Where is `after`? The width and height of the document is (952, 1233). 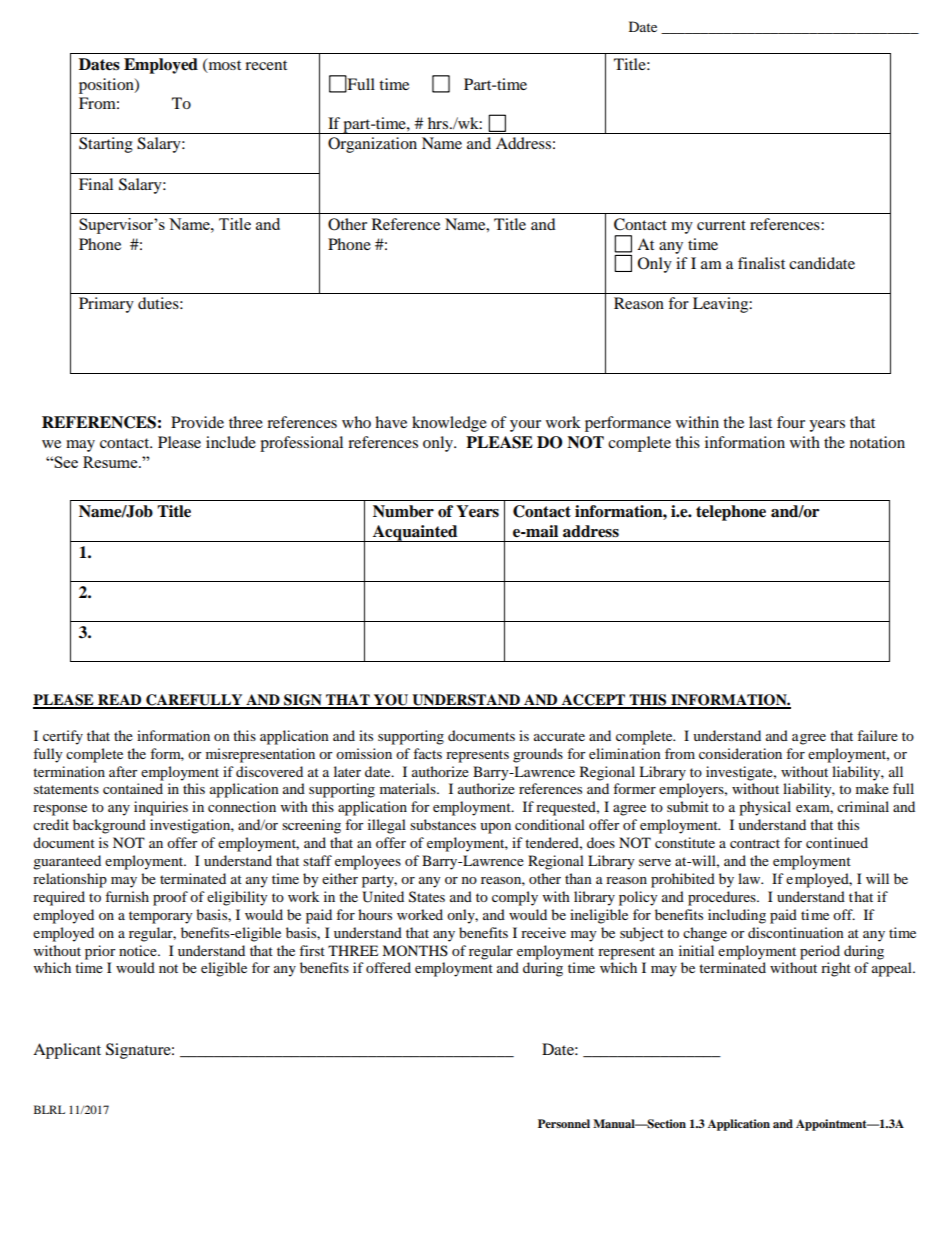 after is located at coordinates (123, 771).
